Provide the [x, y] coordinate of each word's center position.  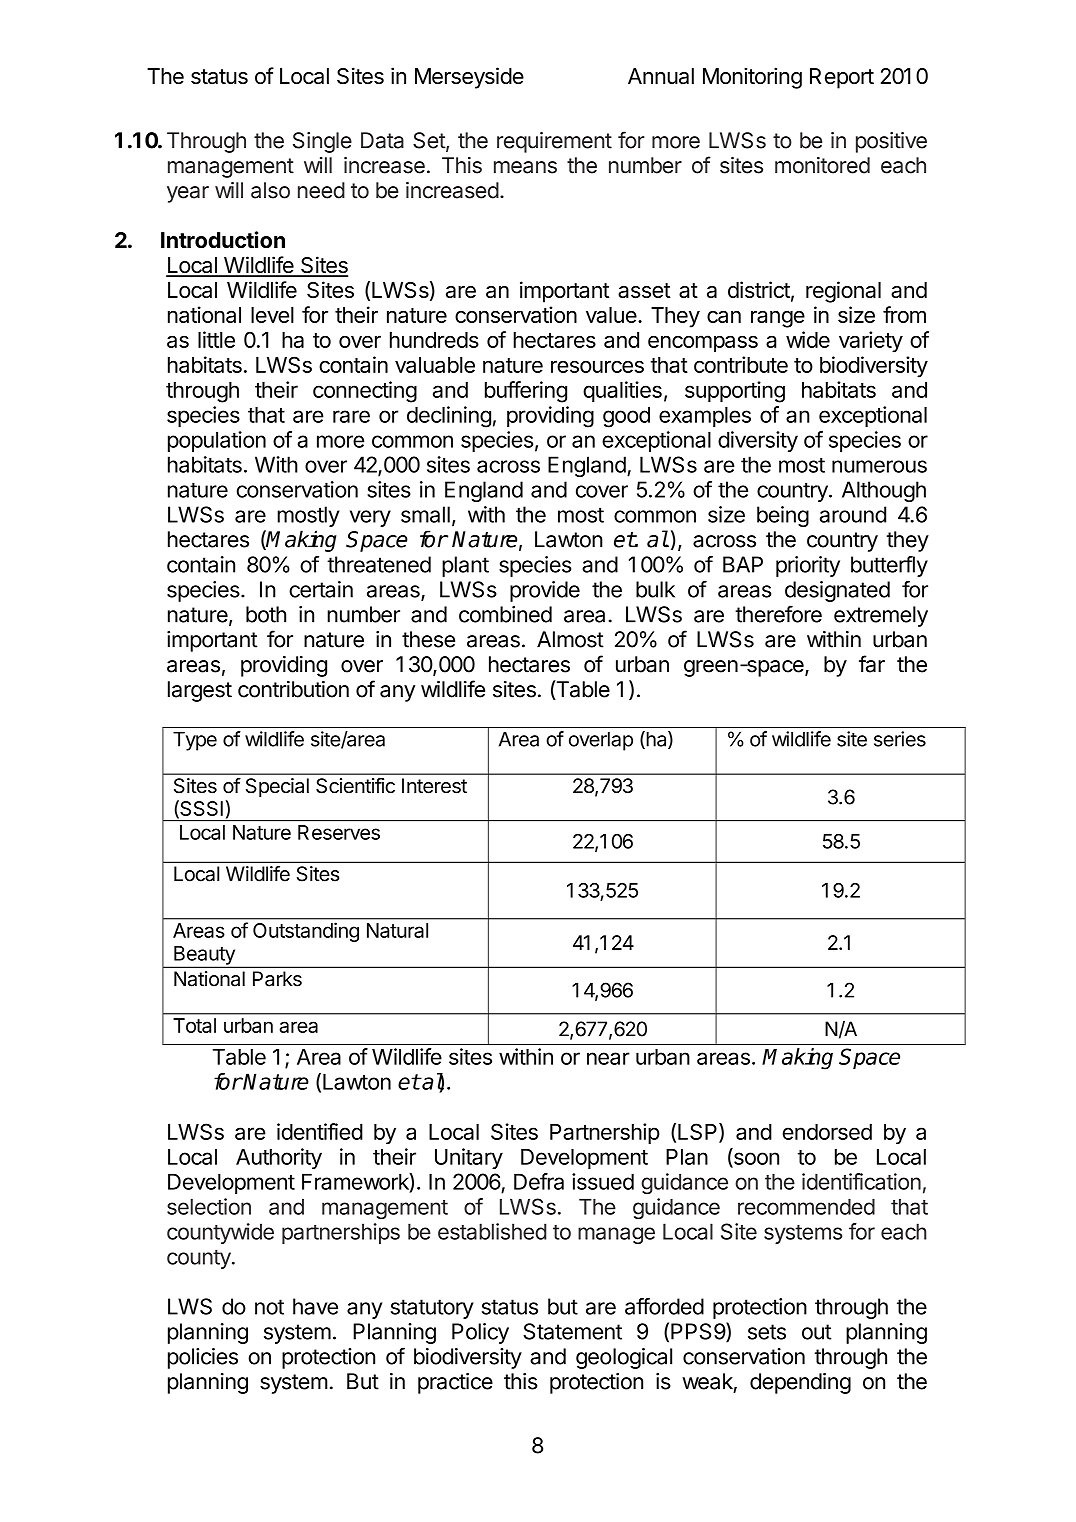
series [900, 739]
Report [842, 78]
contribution [293, 689]
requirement [554, 142]
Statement [572, 1331]
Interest [434, 786]
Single [322, 142]
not [269, 1307]
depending [800, 1383]
